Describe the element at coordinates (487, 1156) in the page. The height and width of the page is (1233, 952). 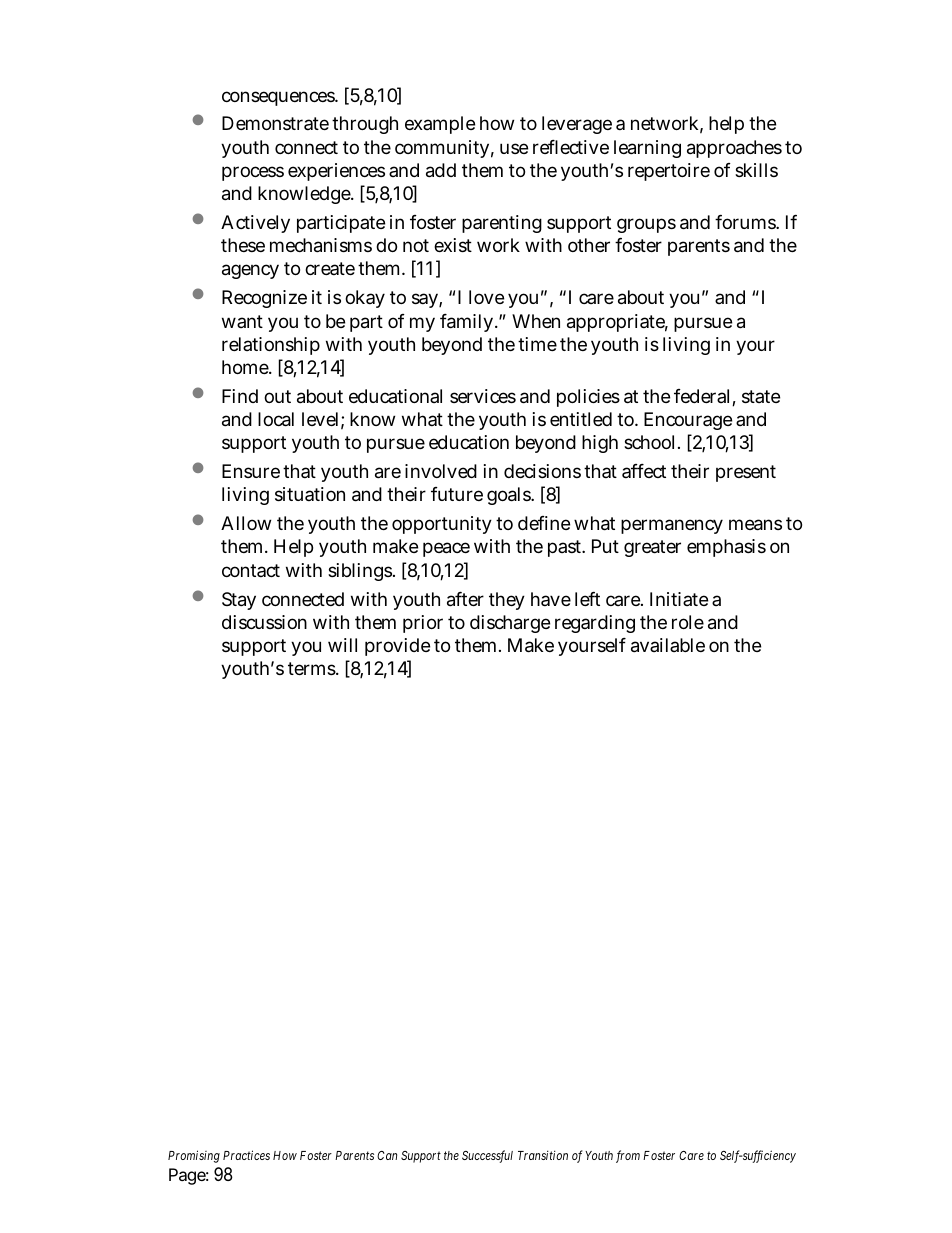
I see `Successful` at that location.
